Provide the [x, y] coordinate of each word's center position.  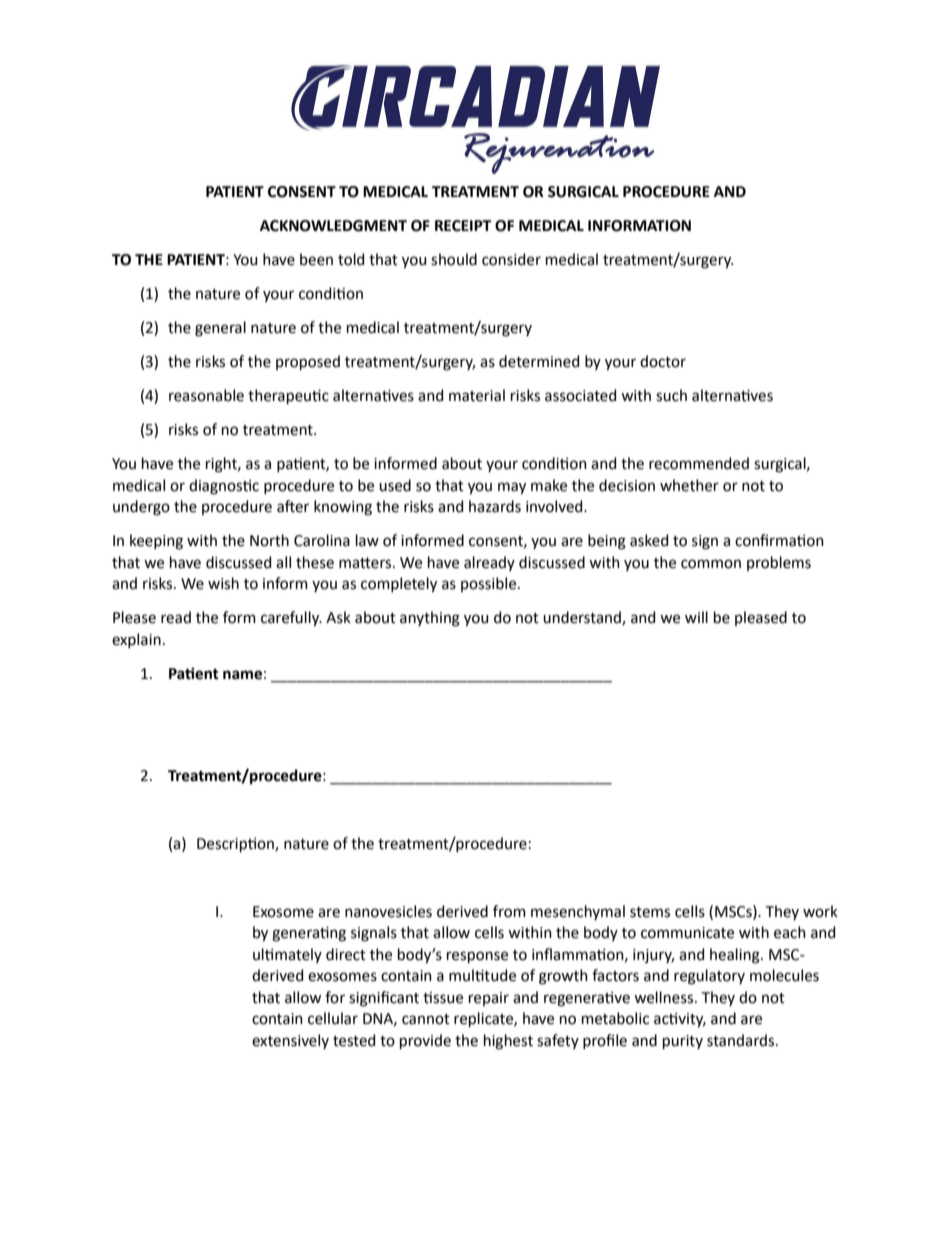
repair [489, 999]
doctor [663, 361]
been [316, 259]
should [454, 259]
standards [742, 1040]
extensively [290, 1041]
